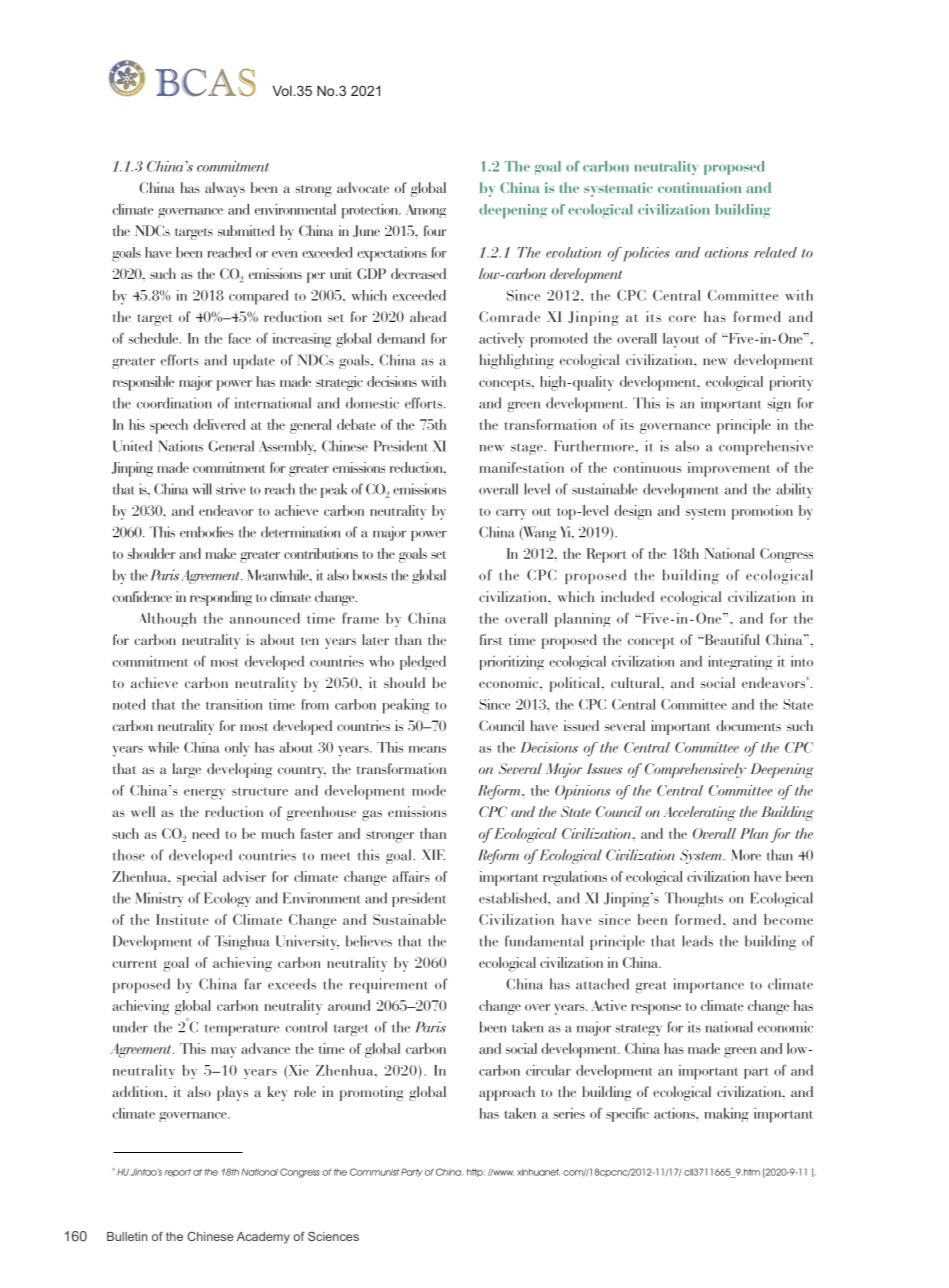 The height and width of the screenshot is (1288, 949). What do you see at coordinates (234, 704) in the screenshot?
I see `transition` at bounding box center [234, 704].
